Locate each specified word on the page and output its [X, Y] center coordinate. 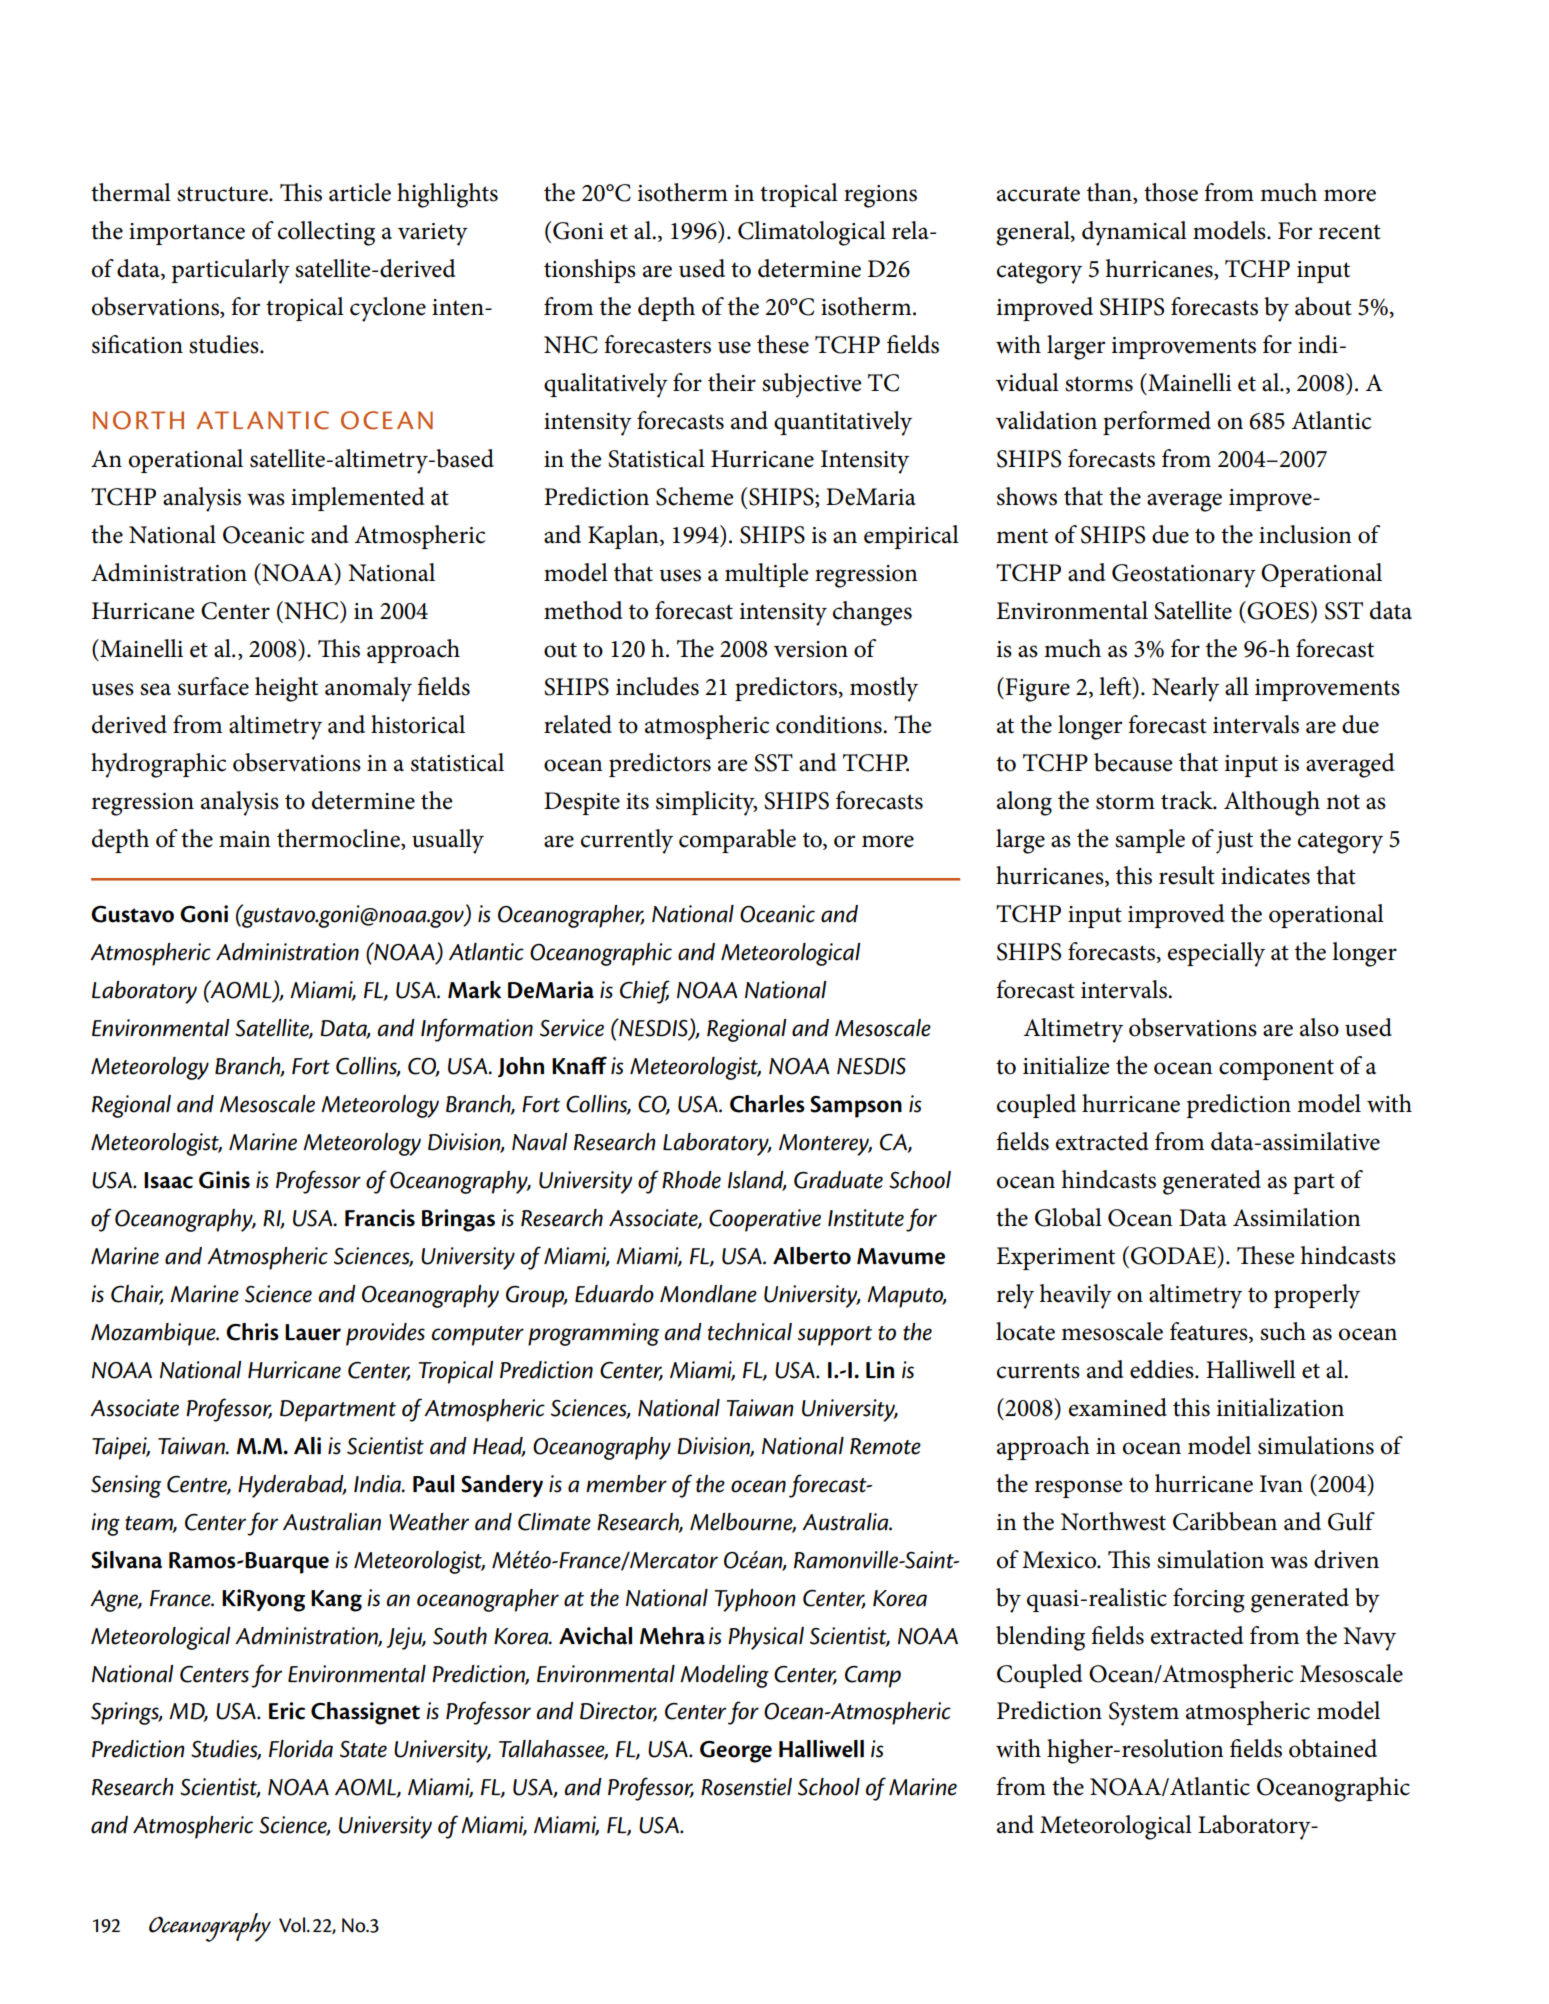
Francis [380, 1218]
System [1144, 1714]
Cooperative [765, 1220]
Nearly [1185, 689]
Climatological [812, 233]
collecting [326, 233]
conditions [830, 724]
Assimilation [1297, 1217]
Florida [301, 1749]
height [286, 689]
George [736, 1751]
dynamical [1134, 233]
